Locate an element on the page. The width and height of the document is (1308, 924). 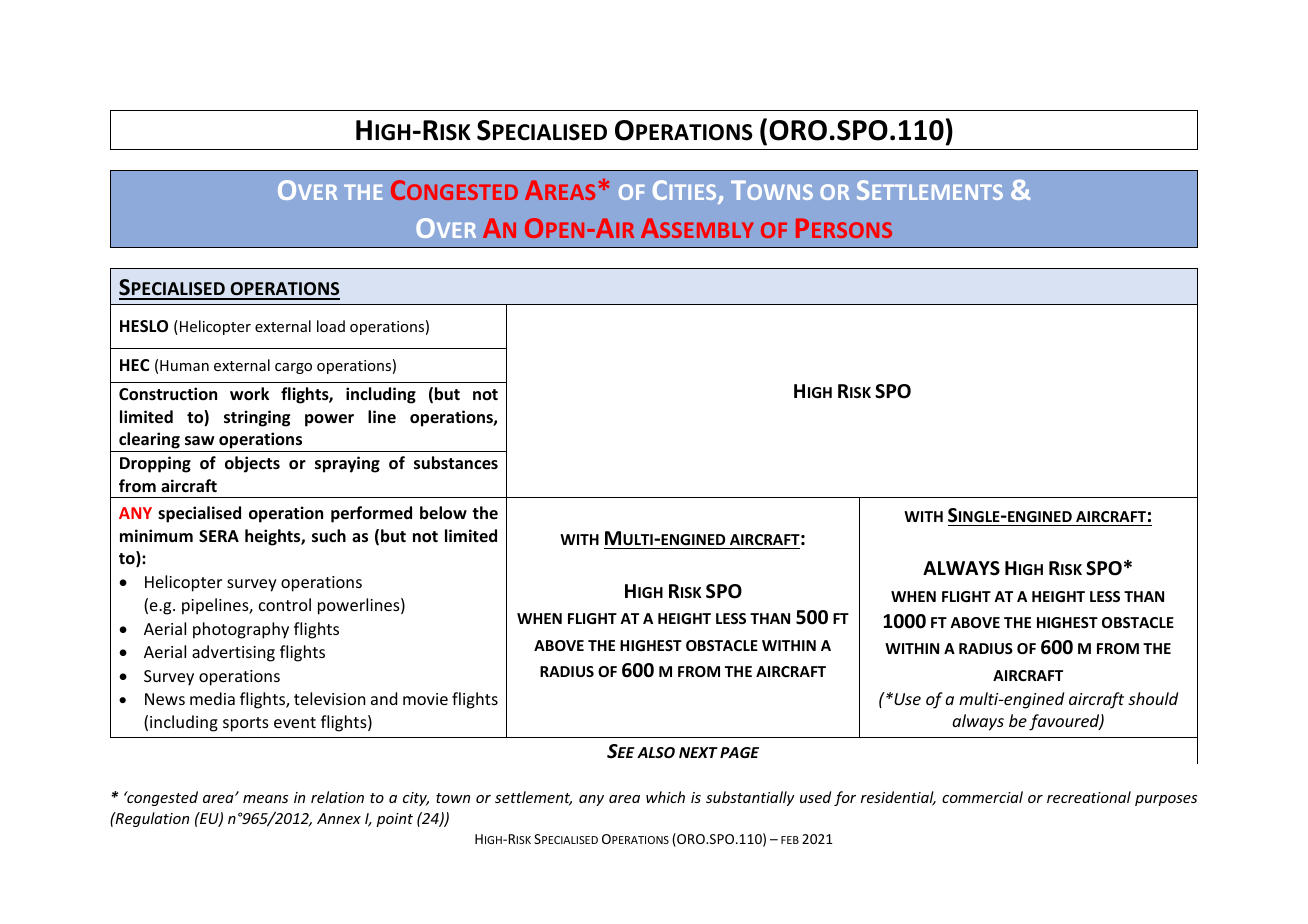
ALSO is located at coordinates (656, 752).
